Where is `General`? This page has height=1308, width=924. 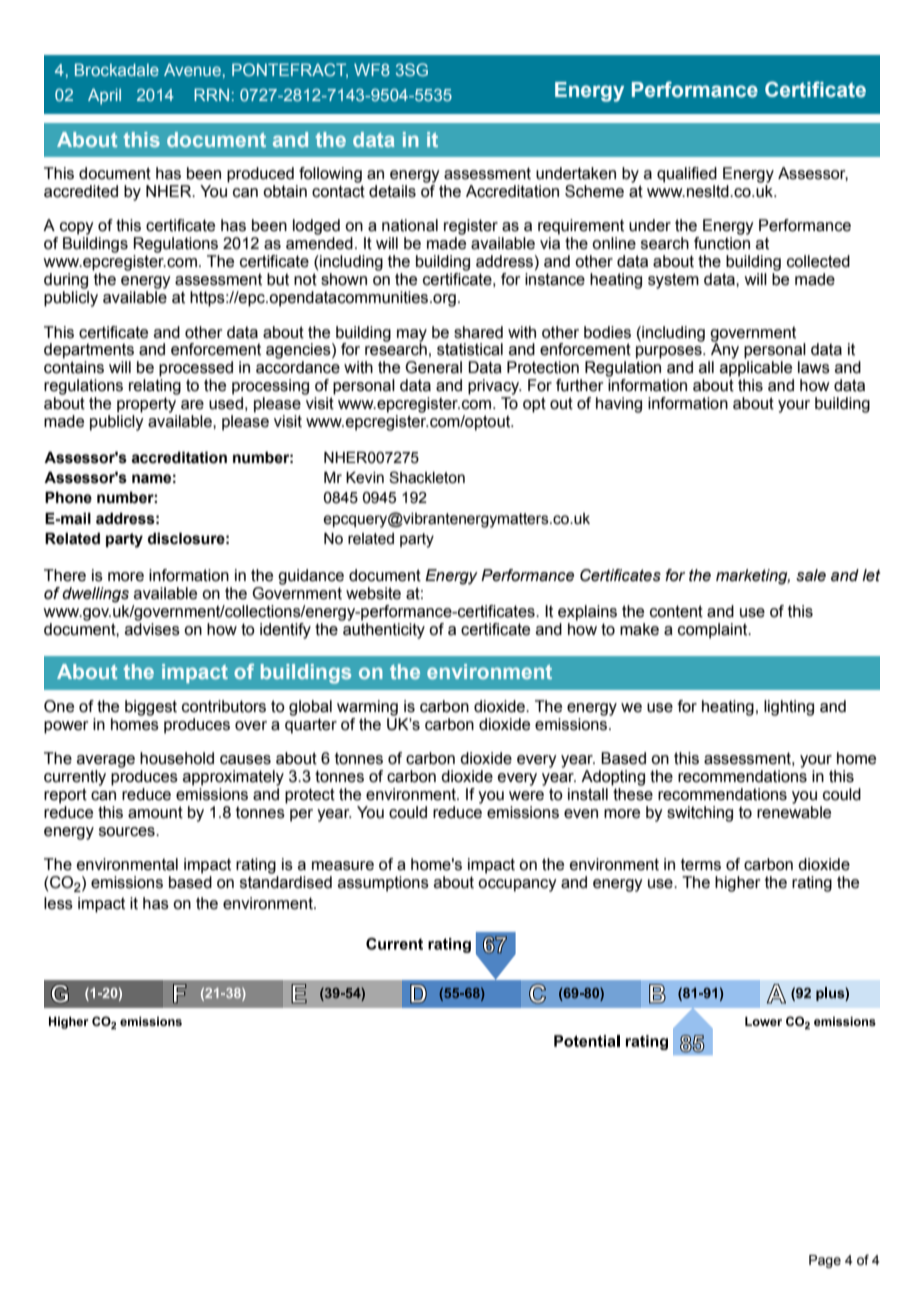
General is located at coordinates (433, 367).
